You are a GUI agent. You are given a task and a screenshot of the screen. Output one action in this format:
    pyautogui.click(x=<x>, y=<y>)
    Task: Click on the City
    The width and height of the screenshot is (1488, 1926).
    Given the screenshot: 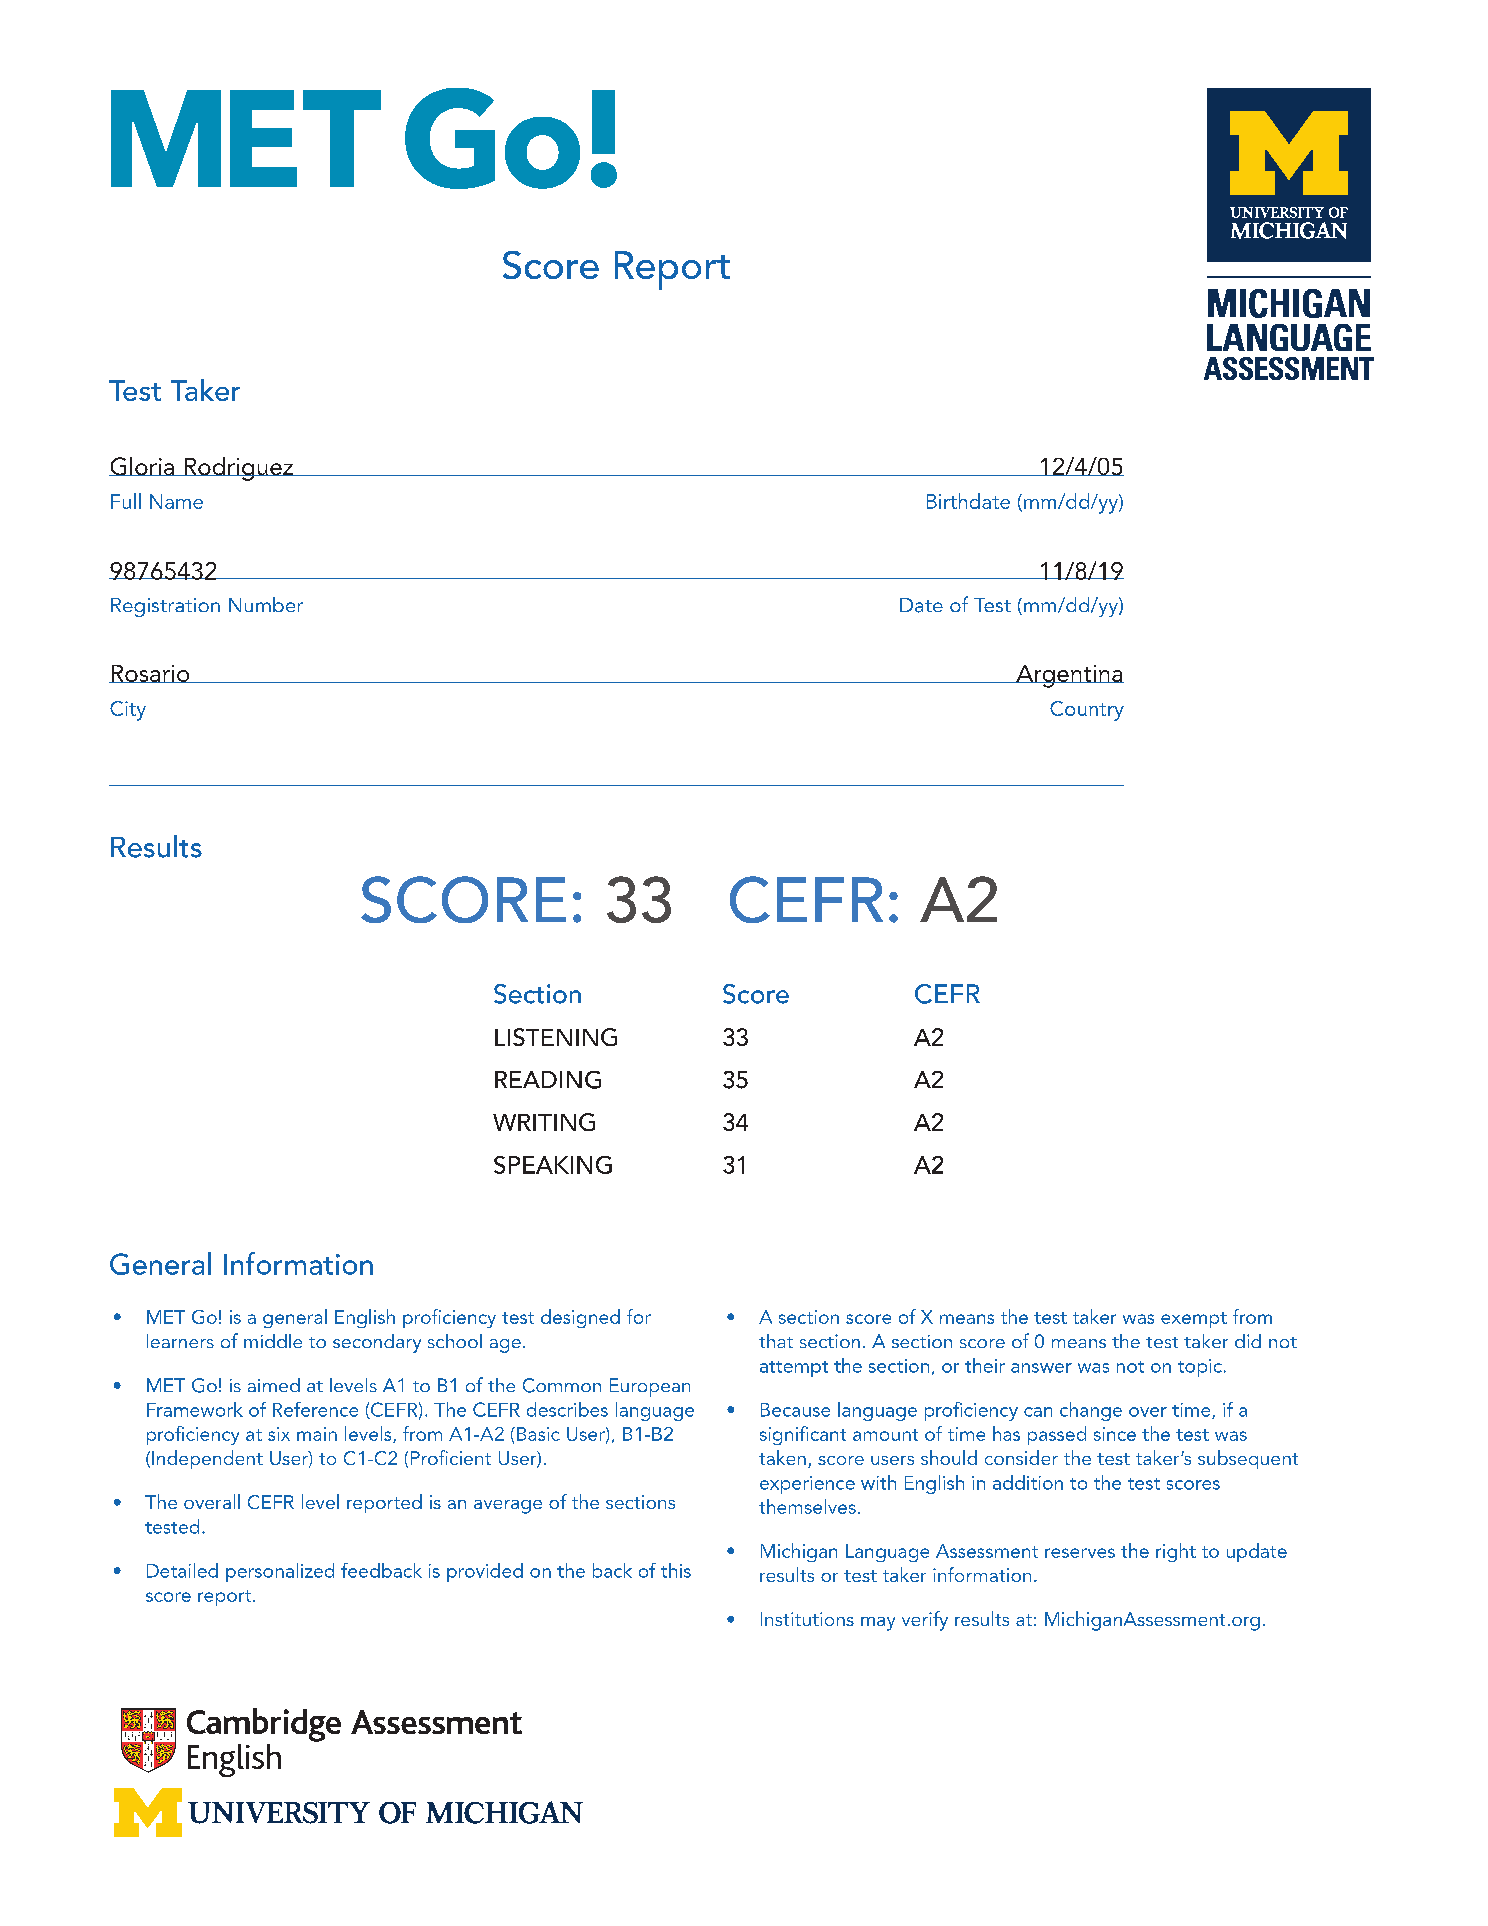 What is the action you would take?
    pyautogui.click(x=128, y=711)
